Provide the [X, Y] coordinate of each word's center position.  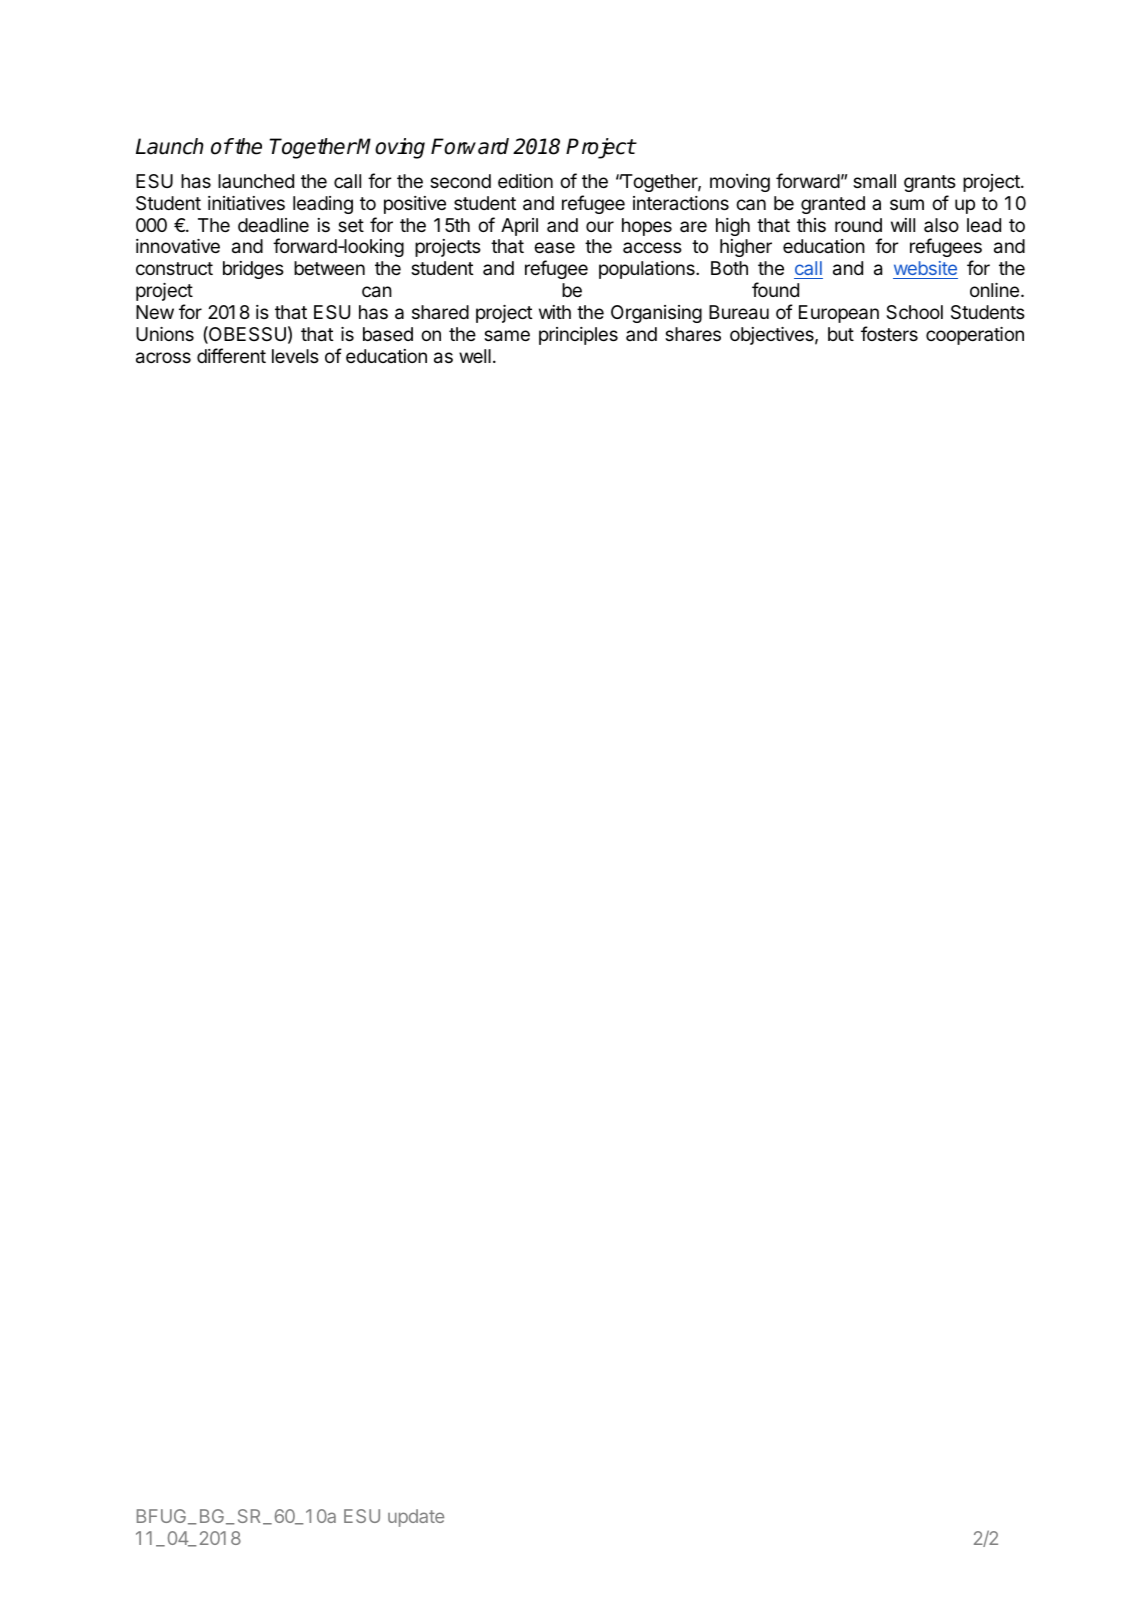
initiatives [246, 203]
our [600, 226]
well [475, 356]
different [231, 355]
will [903, 225]
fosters [889, 333]
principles [578, 336]
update [416, 1518]
